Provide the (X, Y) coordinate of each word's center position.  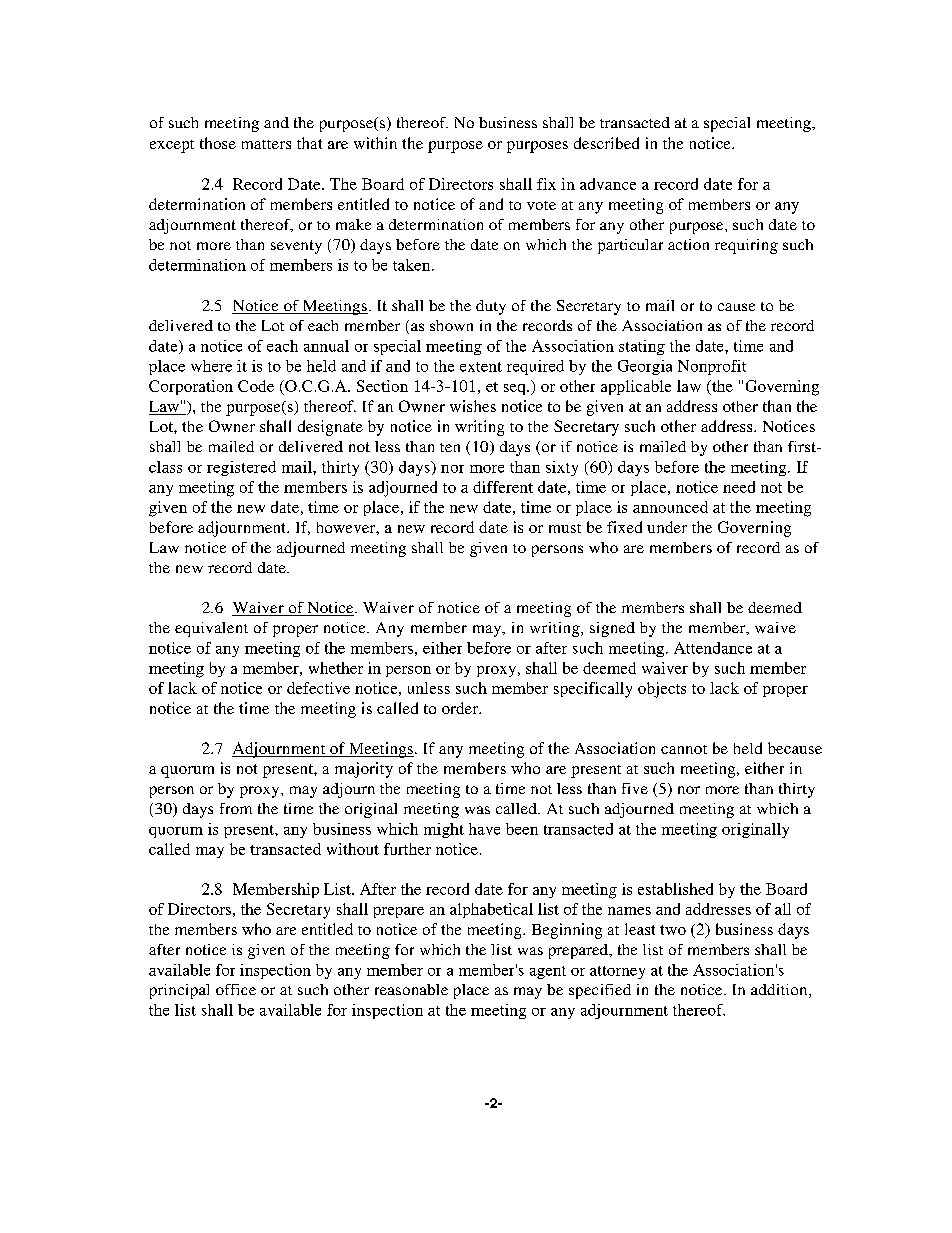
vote (541, 205)
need (739, 487)
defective (318, 688)
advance (608, 184)
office (236, 989)
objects (662, 690)
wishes (473, 406)
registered (241, 468)
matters (266, 144)
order (461, 708)
